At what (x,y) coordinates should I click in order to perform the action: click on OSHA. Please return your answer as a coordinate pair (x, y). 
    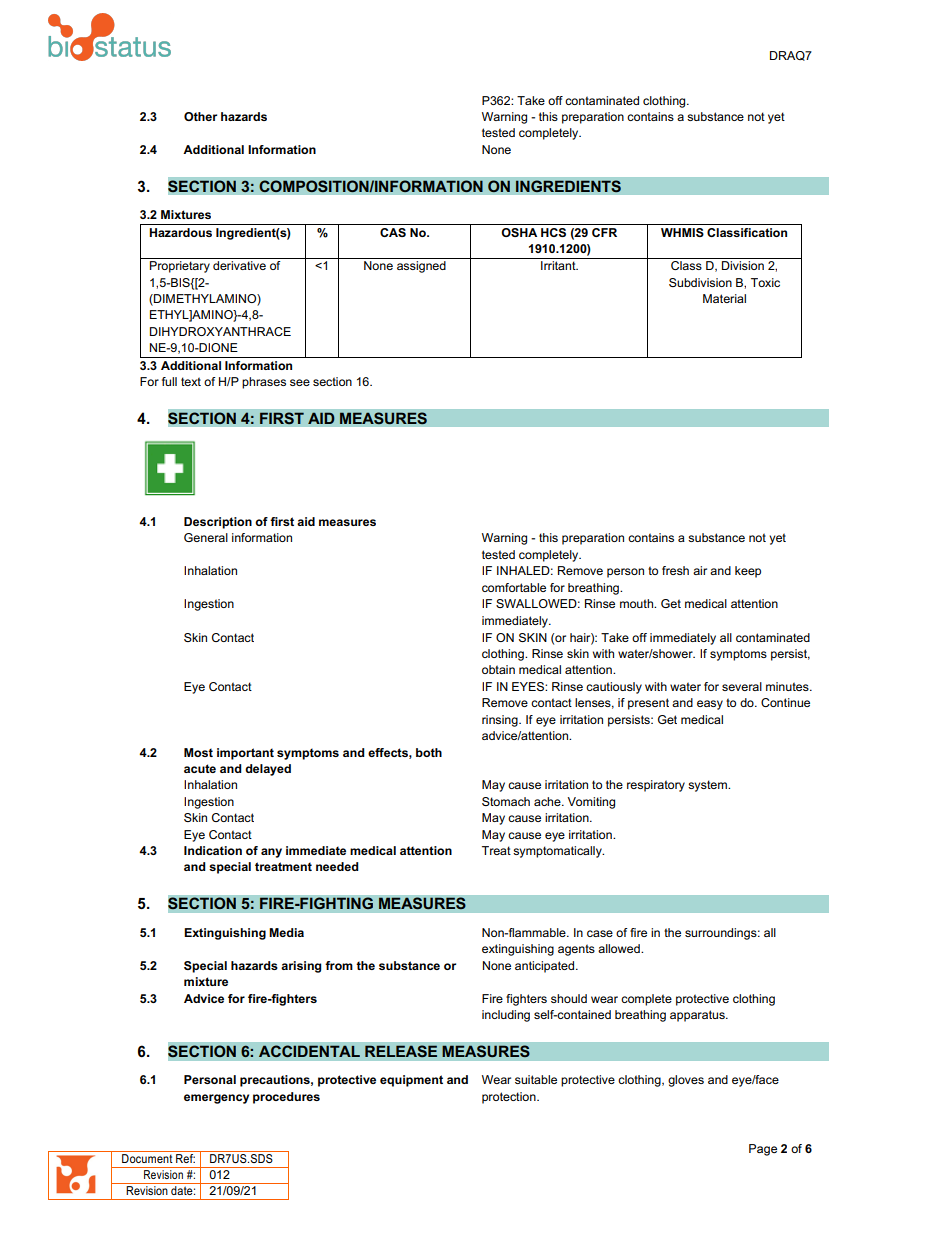
    Looking at the image, I should click on (519, 232).
